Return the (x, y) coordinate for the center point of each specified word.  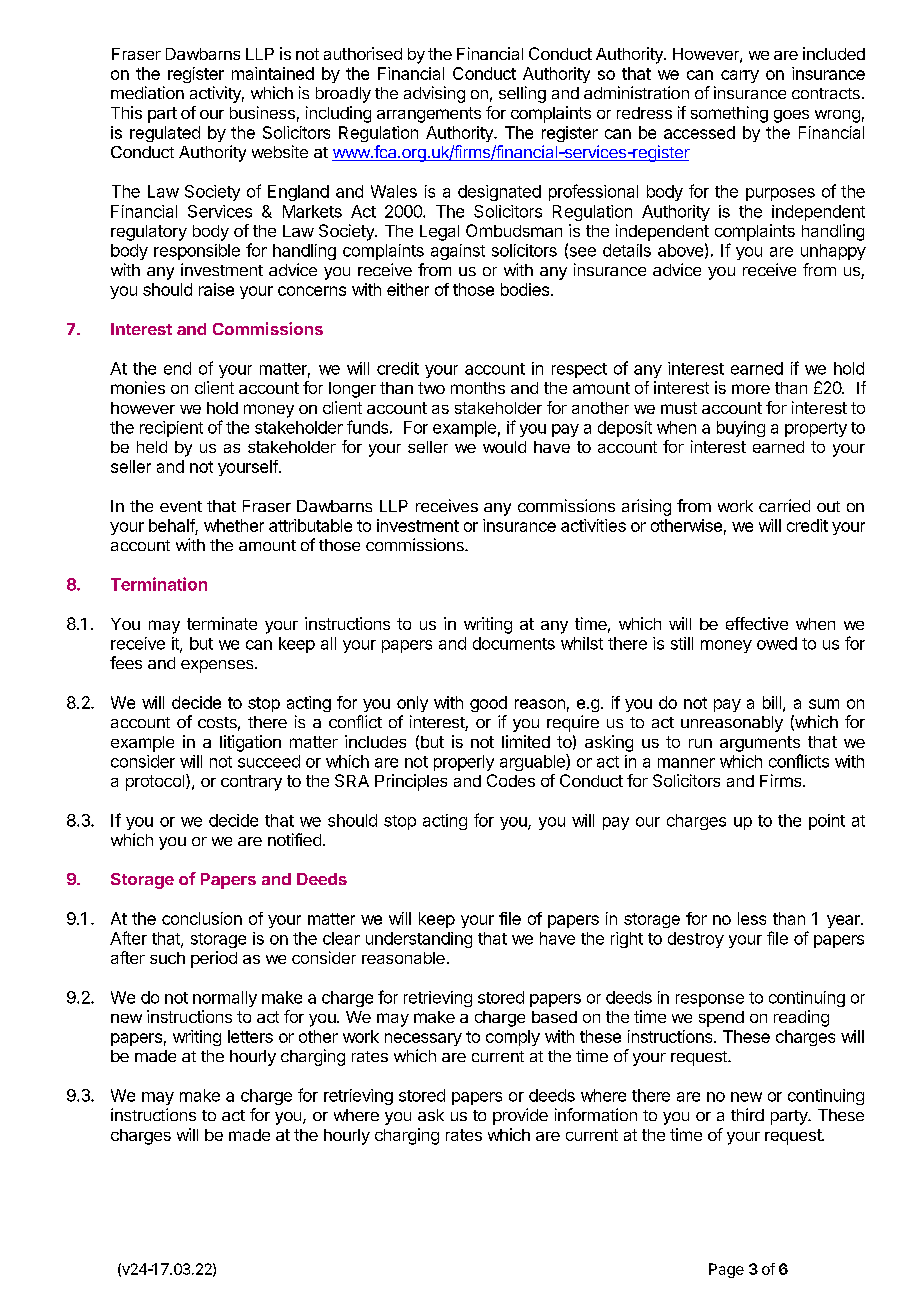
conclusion (202, 918)
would (504, 447)
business (262, 112)
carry (740, 76)
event (181, 506)
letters (250, 1036)
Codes (511, 780)
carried (784, 505)
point (827, 822)
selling (522, 94)
